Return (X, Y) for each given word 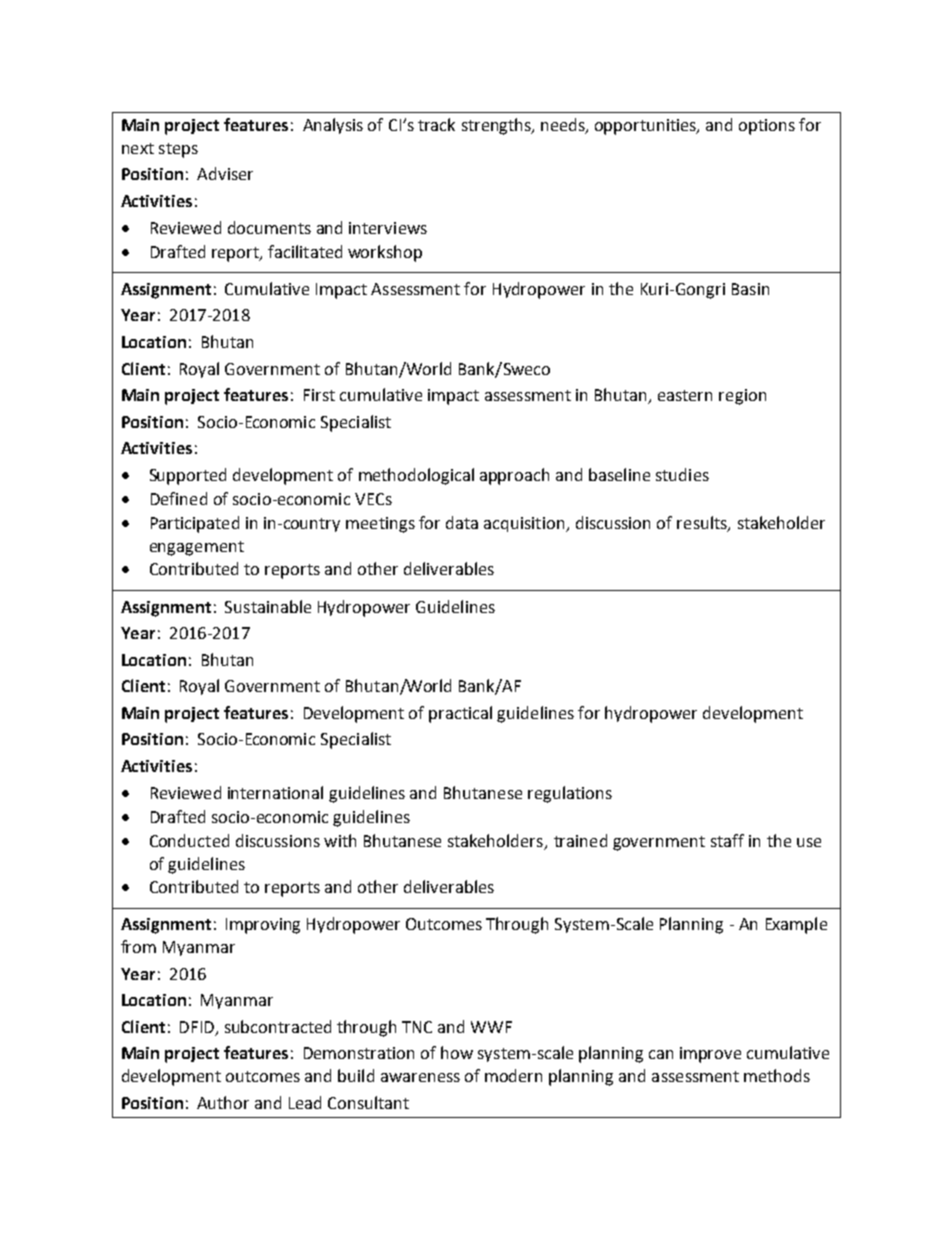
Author (223, 1102)
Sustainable (268, 606)
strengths (497, 126)
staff (727, 840)
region (742, 397)
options (767, 127)
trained (580, 840)
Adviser (225, 173)
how (457, 1052)
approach (514, 476)
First (319, 395)
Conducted (189, 840)
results (703, 524)
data (462, 522)
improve (710, 1055)
